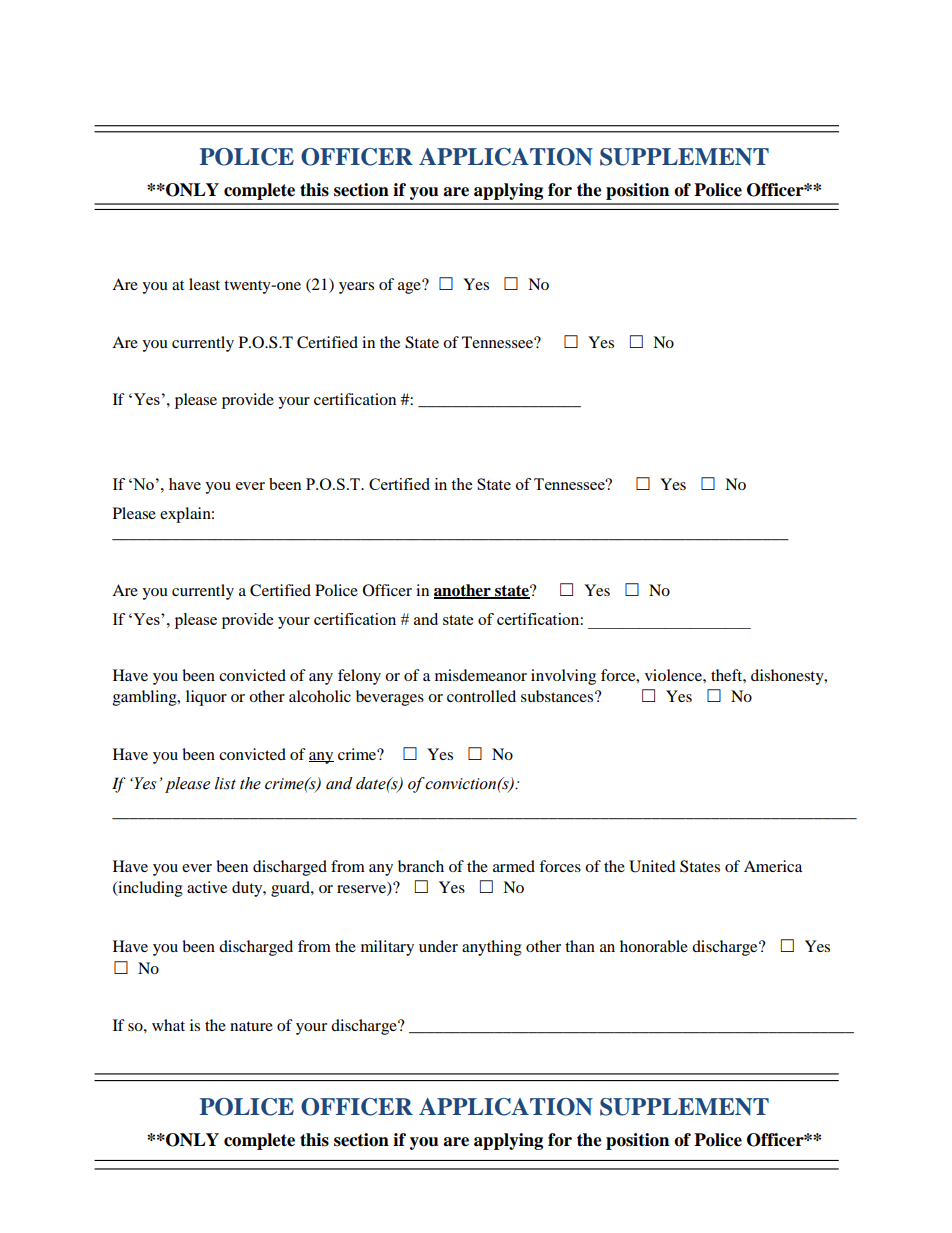  I want to click on anything, so click(492, 948).
